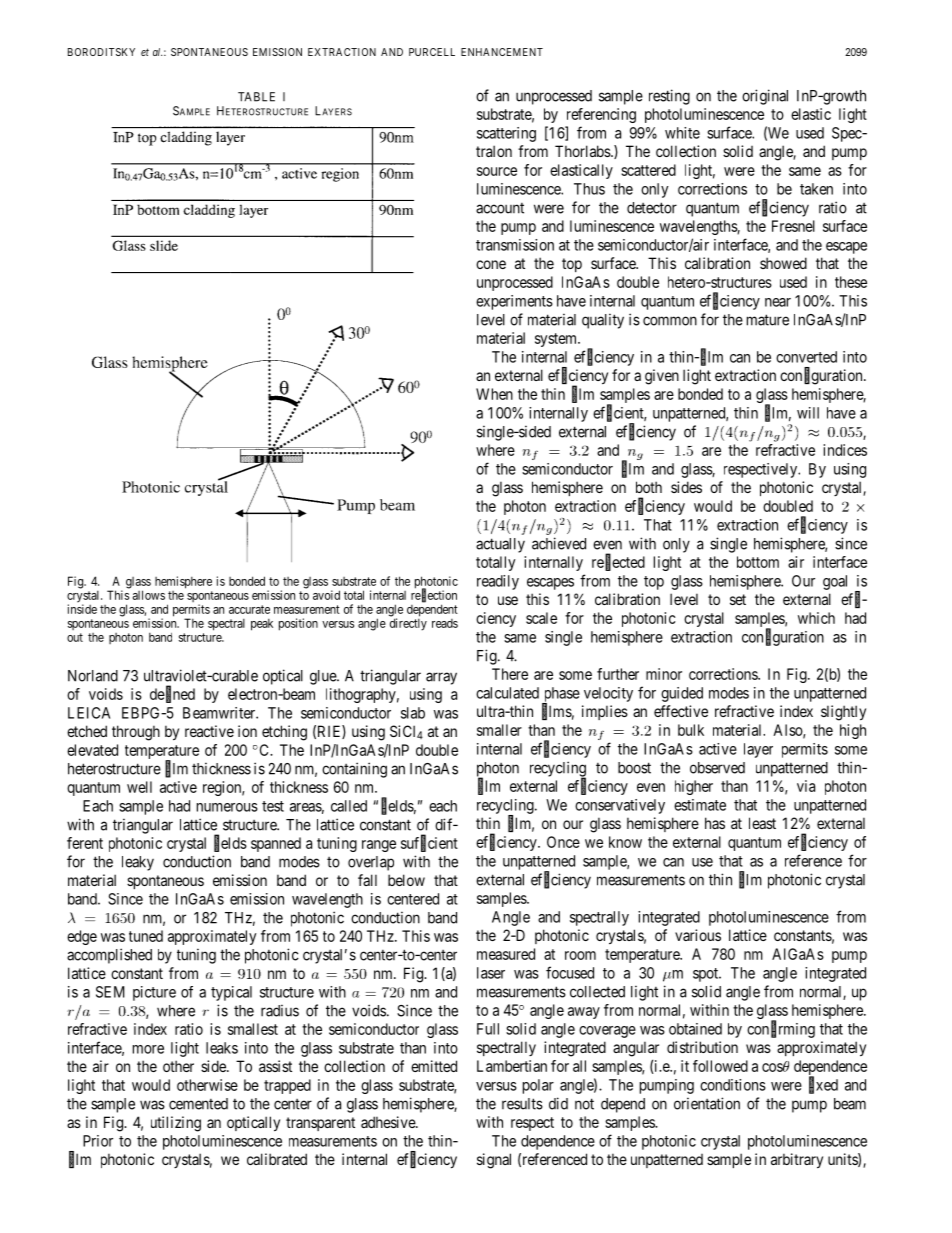  Describe the element at coordinates (256, 97) in the screenshot. I see `TABLE` at that location.
